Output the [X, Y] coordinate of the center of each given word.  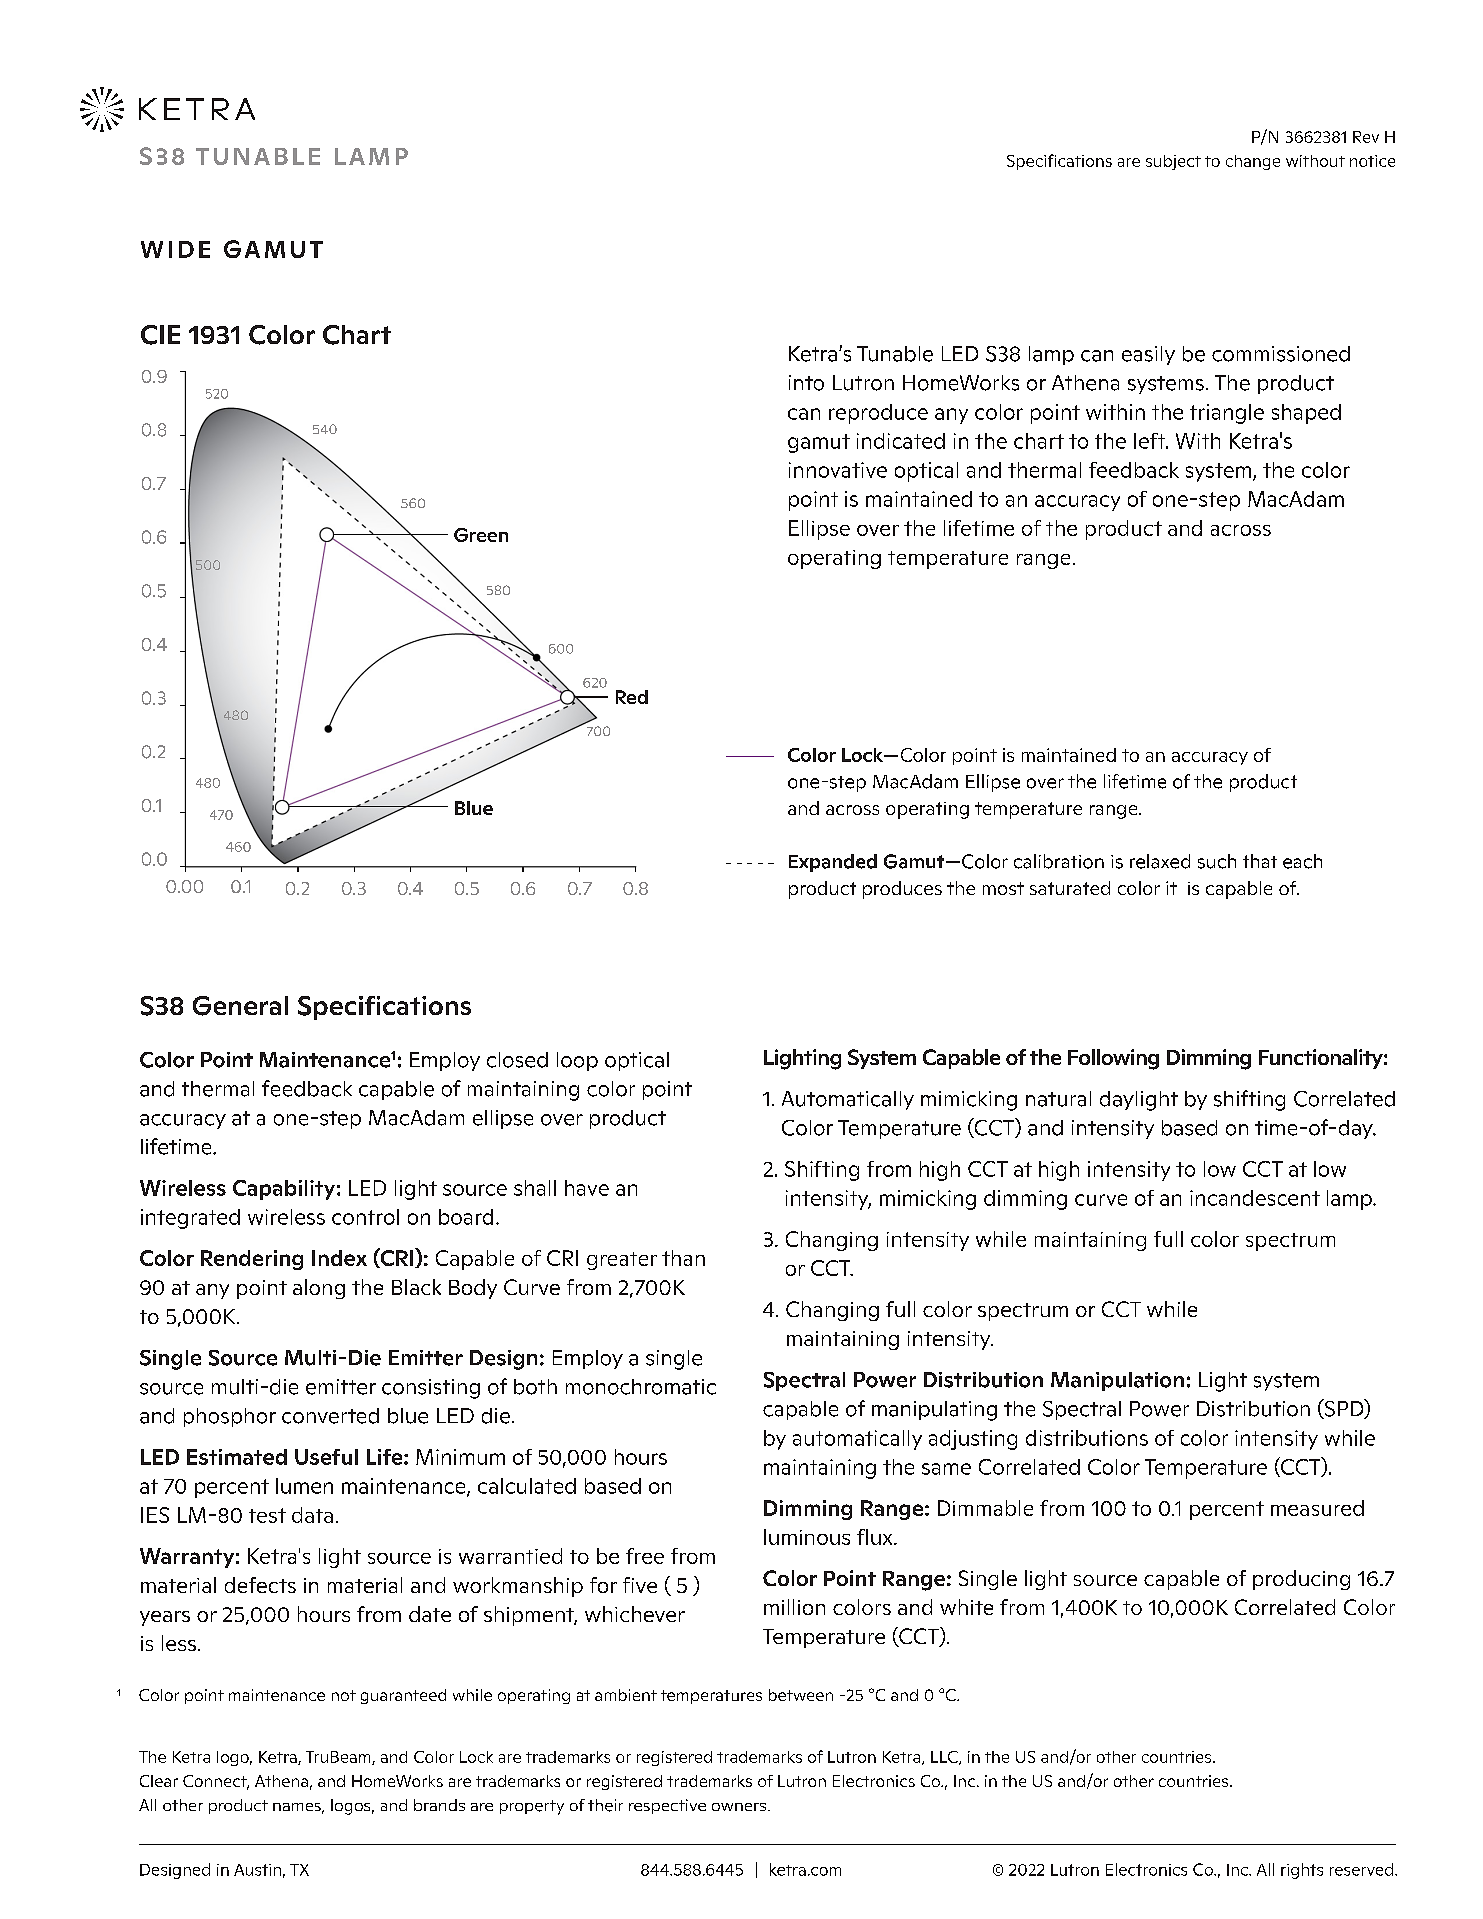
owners [739, 1807]
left [1151, 441]
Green [481, 535]
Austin [257, 1870]
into [806, 383]
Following [1113, 1059]
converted [330, 1416]
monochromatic [641, 1387]
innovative [838, 470]
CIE [160, 335]
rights [1302, 1871]
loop [577, 1061]
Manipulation [1117, 1381]
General [240, 1006]
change [1253, 162]
